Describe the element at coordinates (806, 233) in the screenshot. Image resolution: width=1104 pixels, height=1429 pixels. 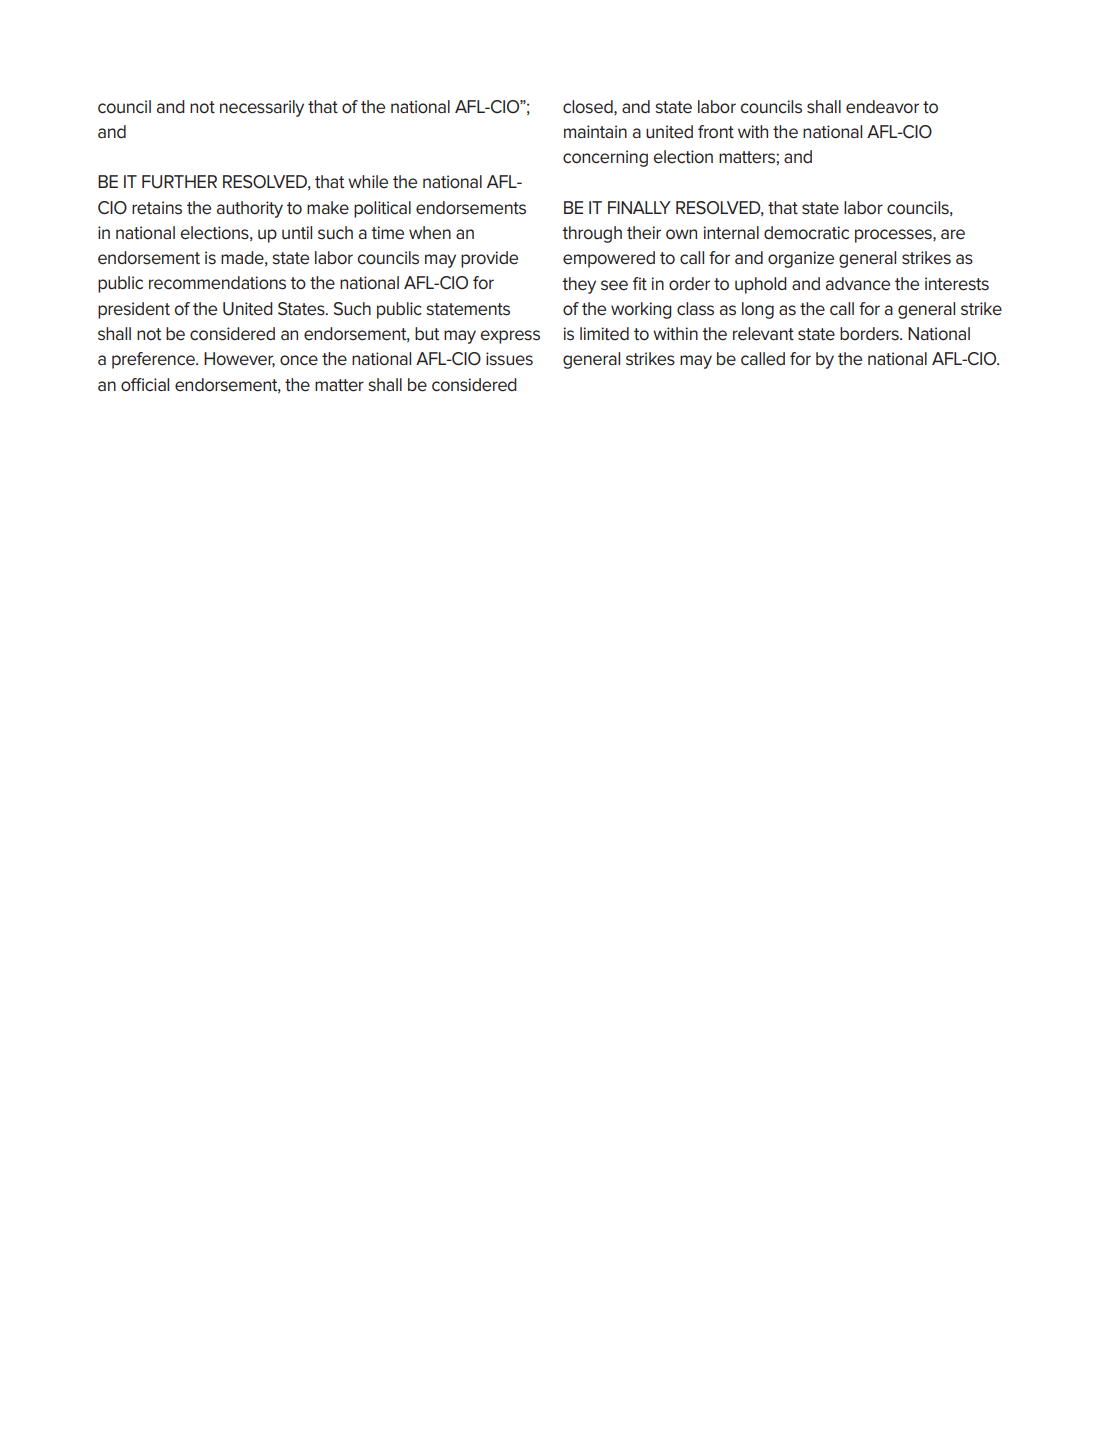
I see `democratic` at that location.
